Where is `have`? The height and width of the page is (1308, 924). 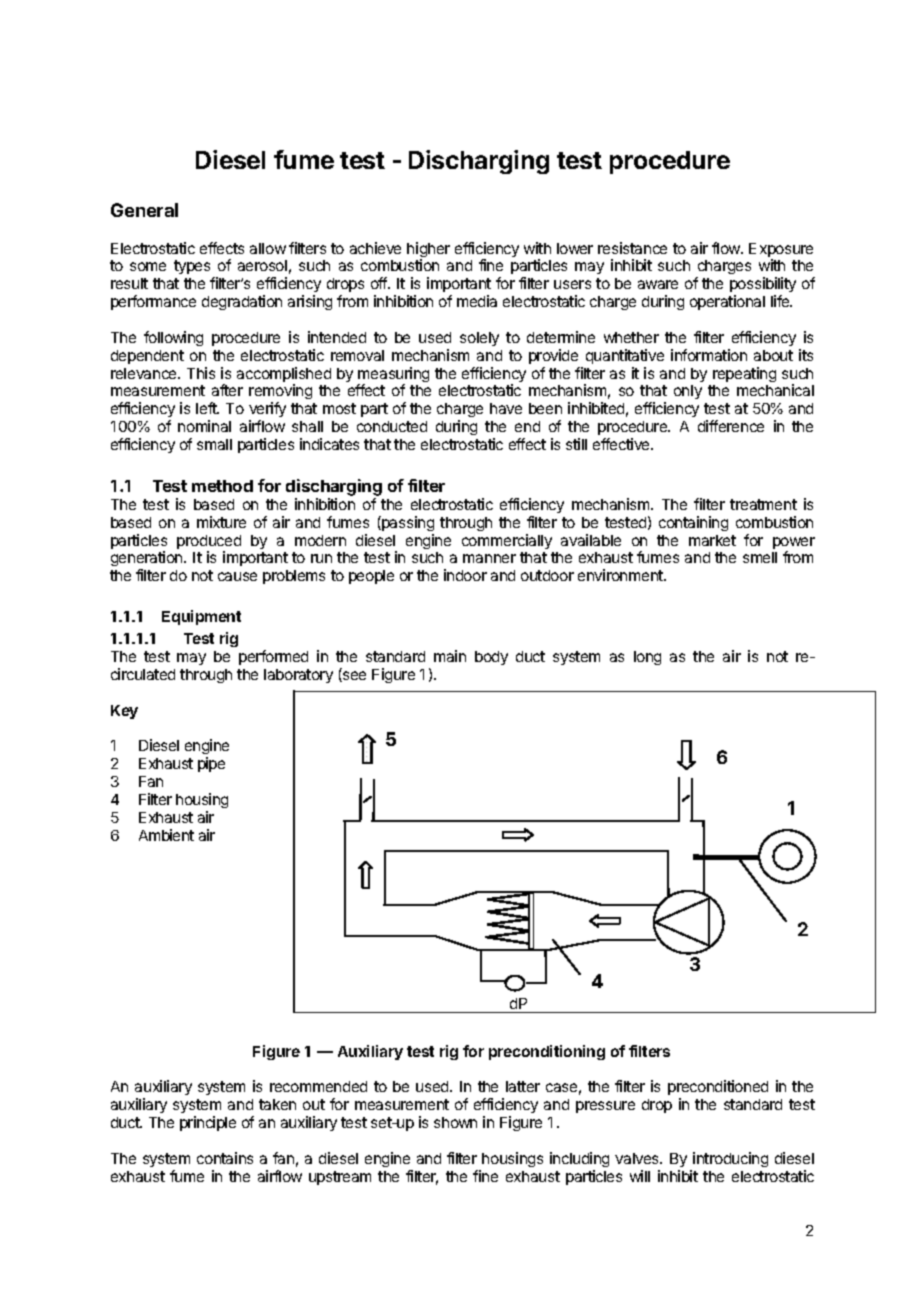 have is located at coordinates (506, 408).
